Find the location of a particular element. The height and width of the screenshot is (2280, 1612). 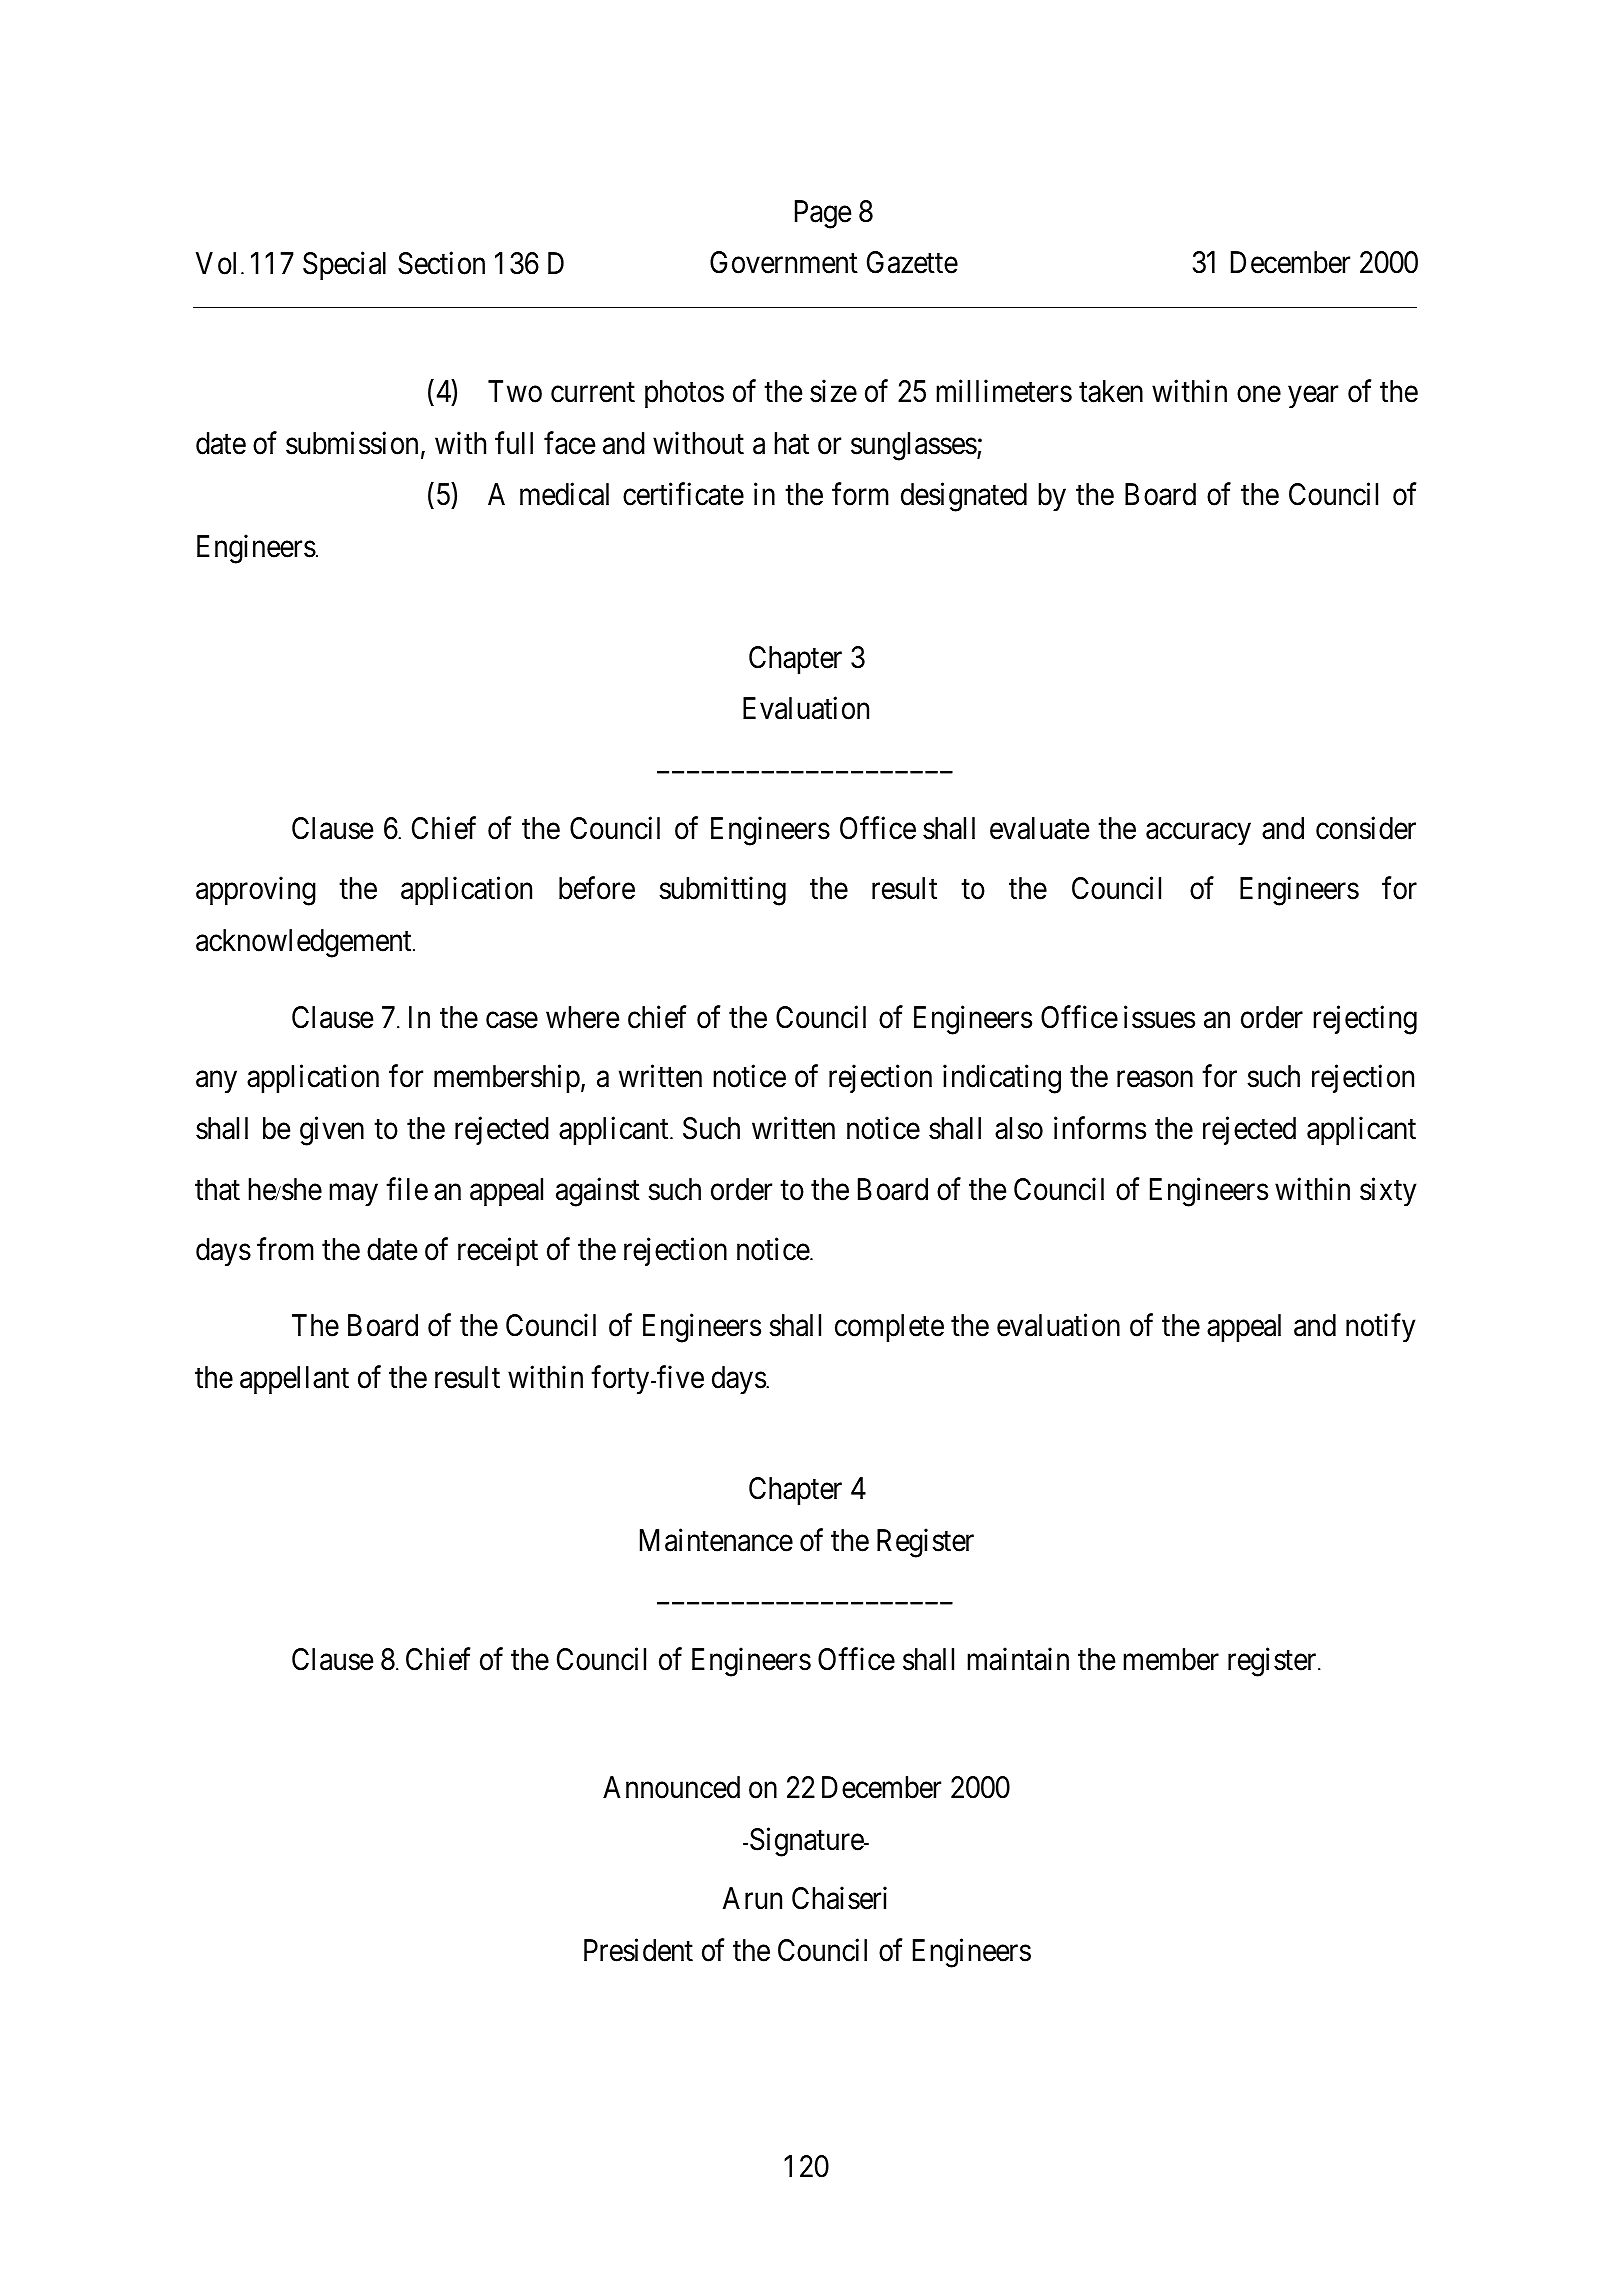

maintain is located at coordinates (1018, 1659).
